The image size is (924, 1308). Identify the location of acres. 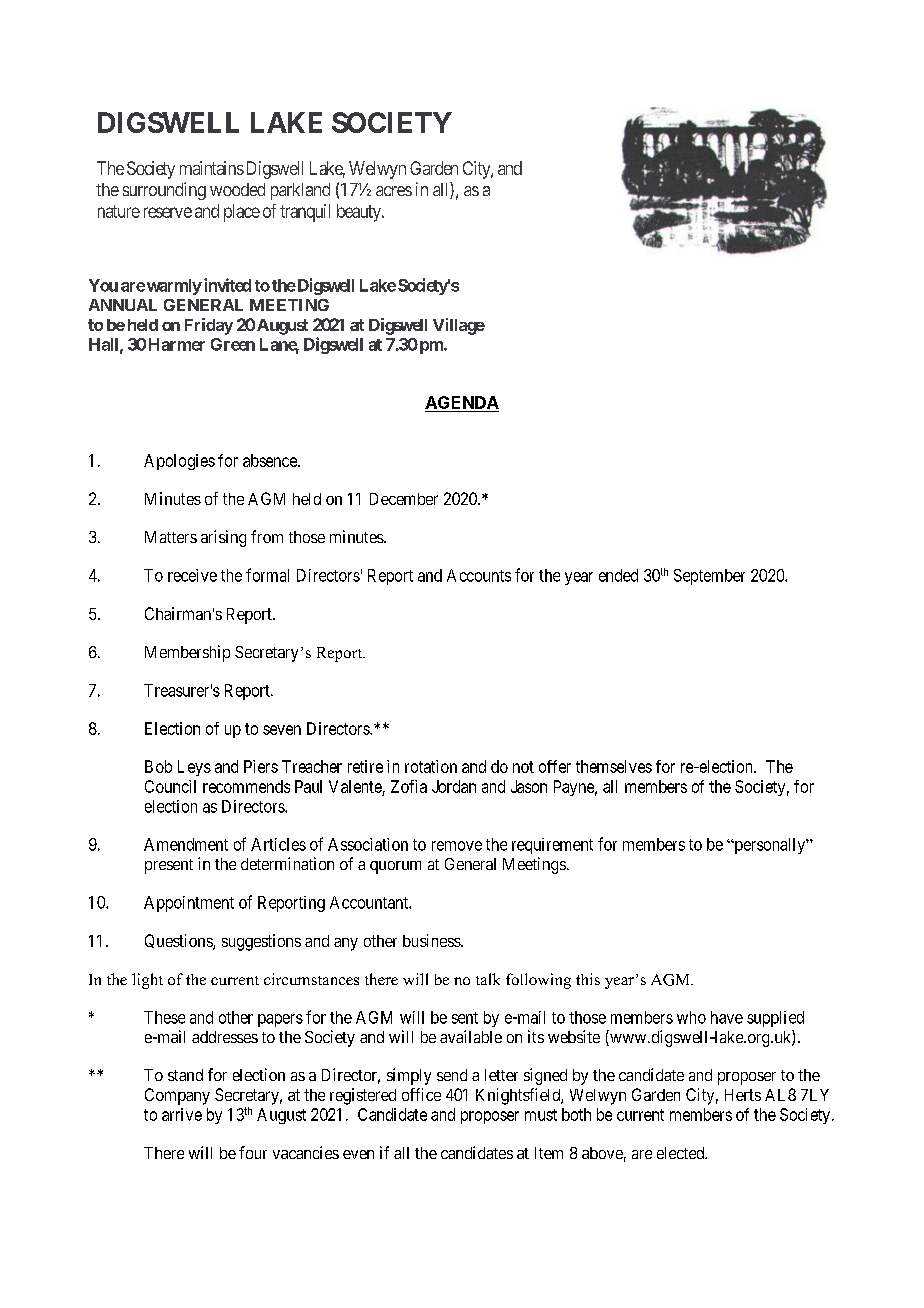
(394, 191).
